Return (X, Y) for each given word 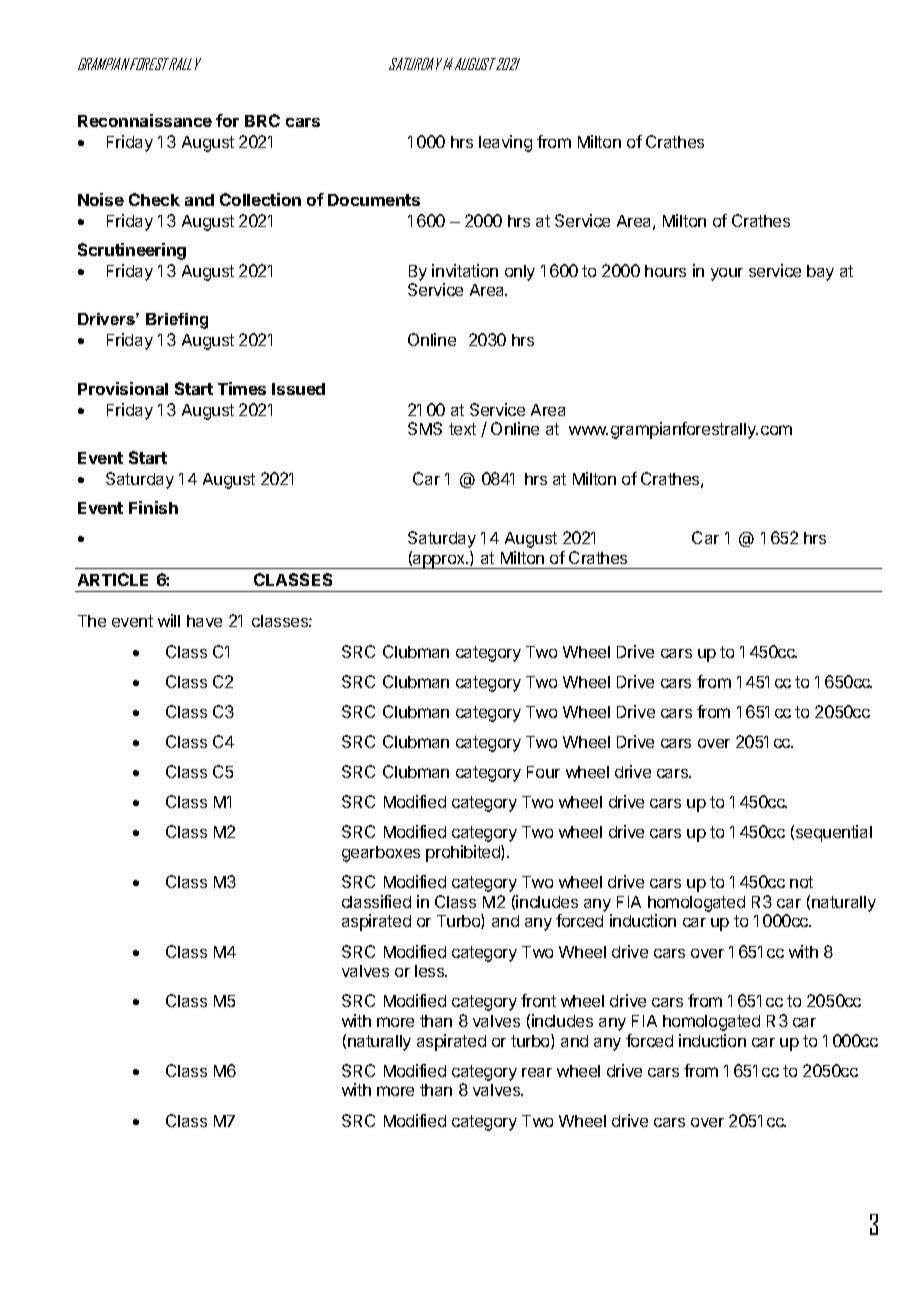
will (169, 620)
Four (543, 772)
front (538, 1000)
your (727, 274)
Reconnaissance (145, 120)
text (462, 429)
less (431, 971)
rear (537, 1072)
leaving (505, 143)
